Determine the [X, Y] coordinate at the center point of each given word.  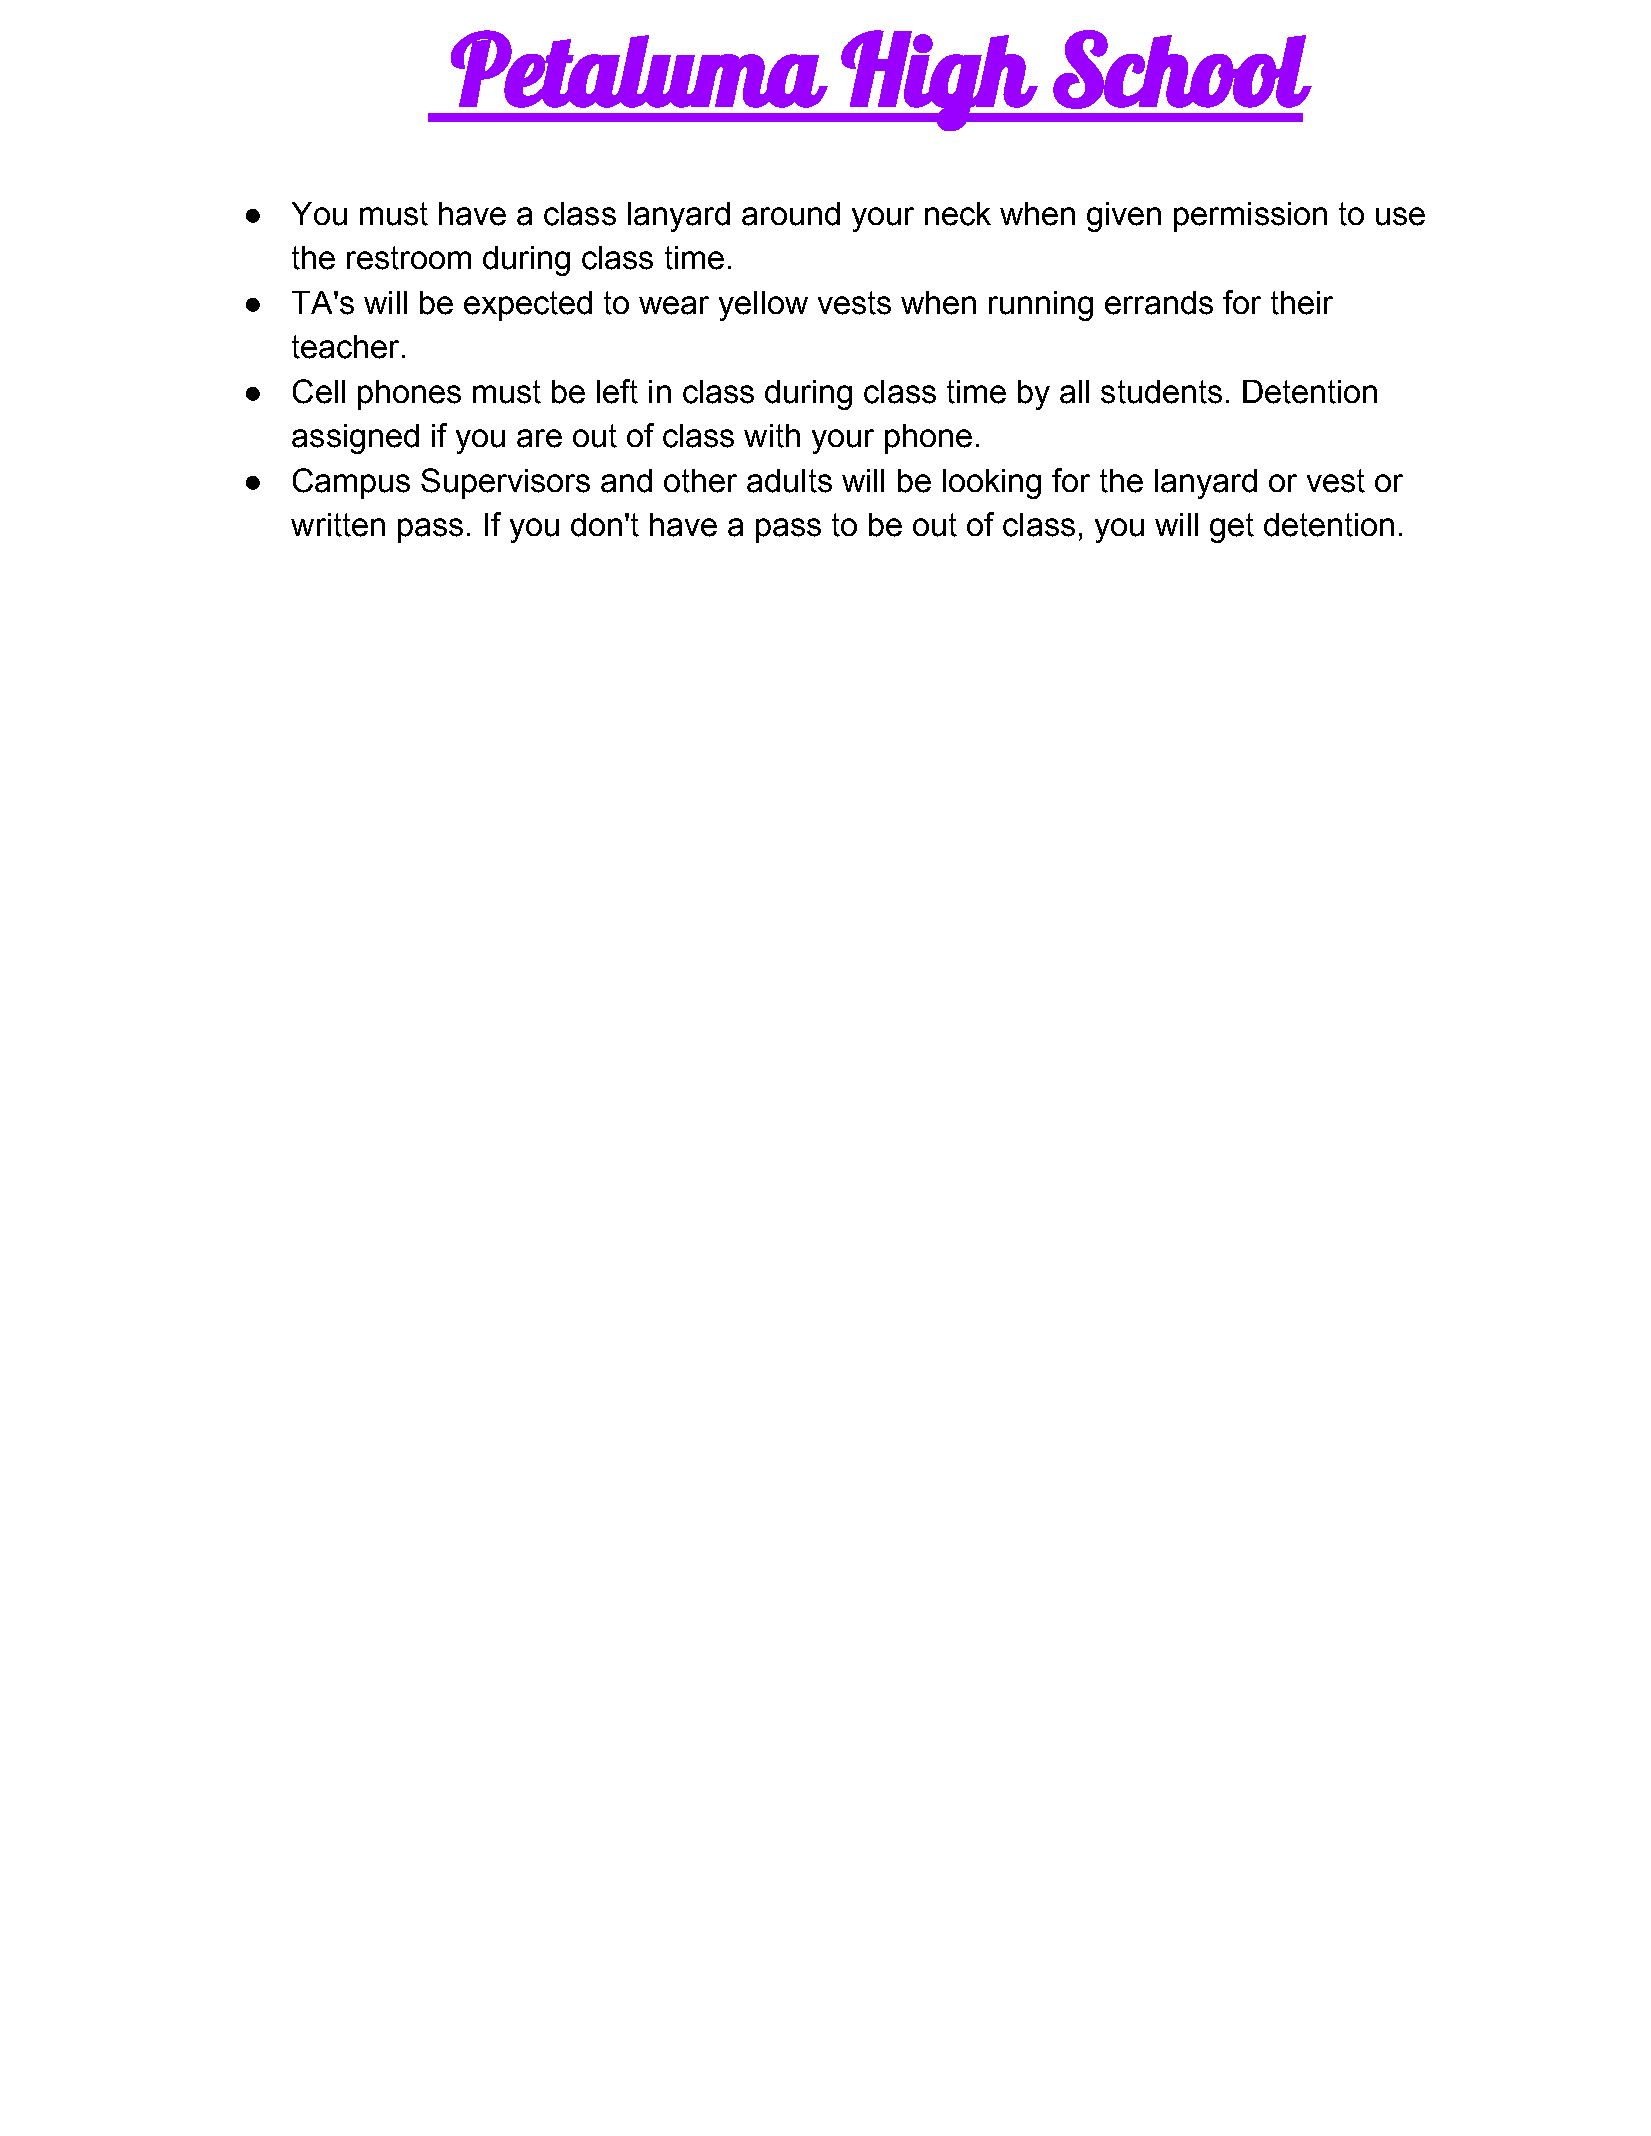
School [1181, 69]
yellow [763, 306]
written [338, 525]
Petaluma [638, 69]
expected [528, 306]
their [1302, 303]
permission [1250, 217]
